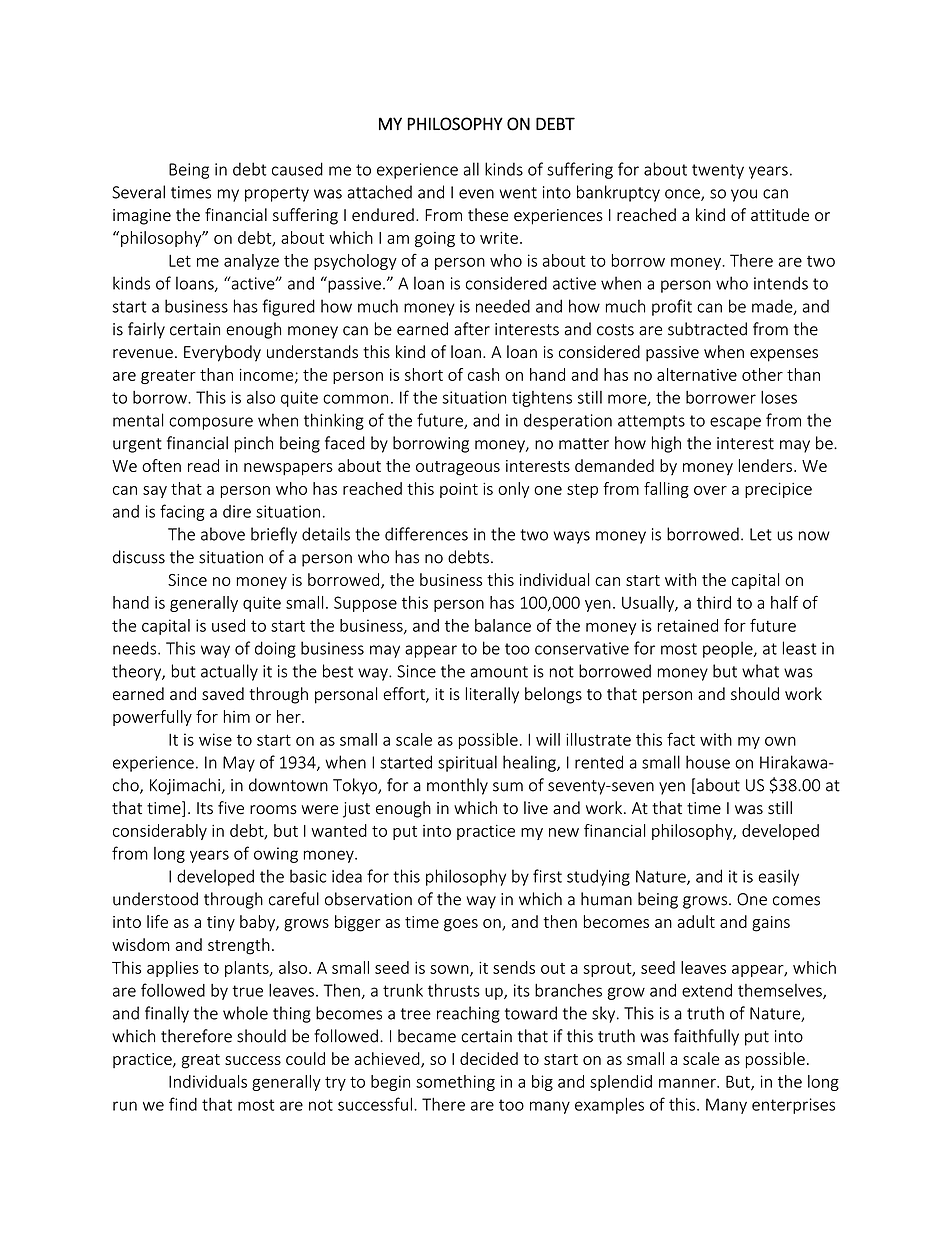 This document has width=952, height=1233. What do you see at coordinates (488, 215) in the document?
I see `these` at bounding box center [488, 215].
